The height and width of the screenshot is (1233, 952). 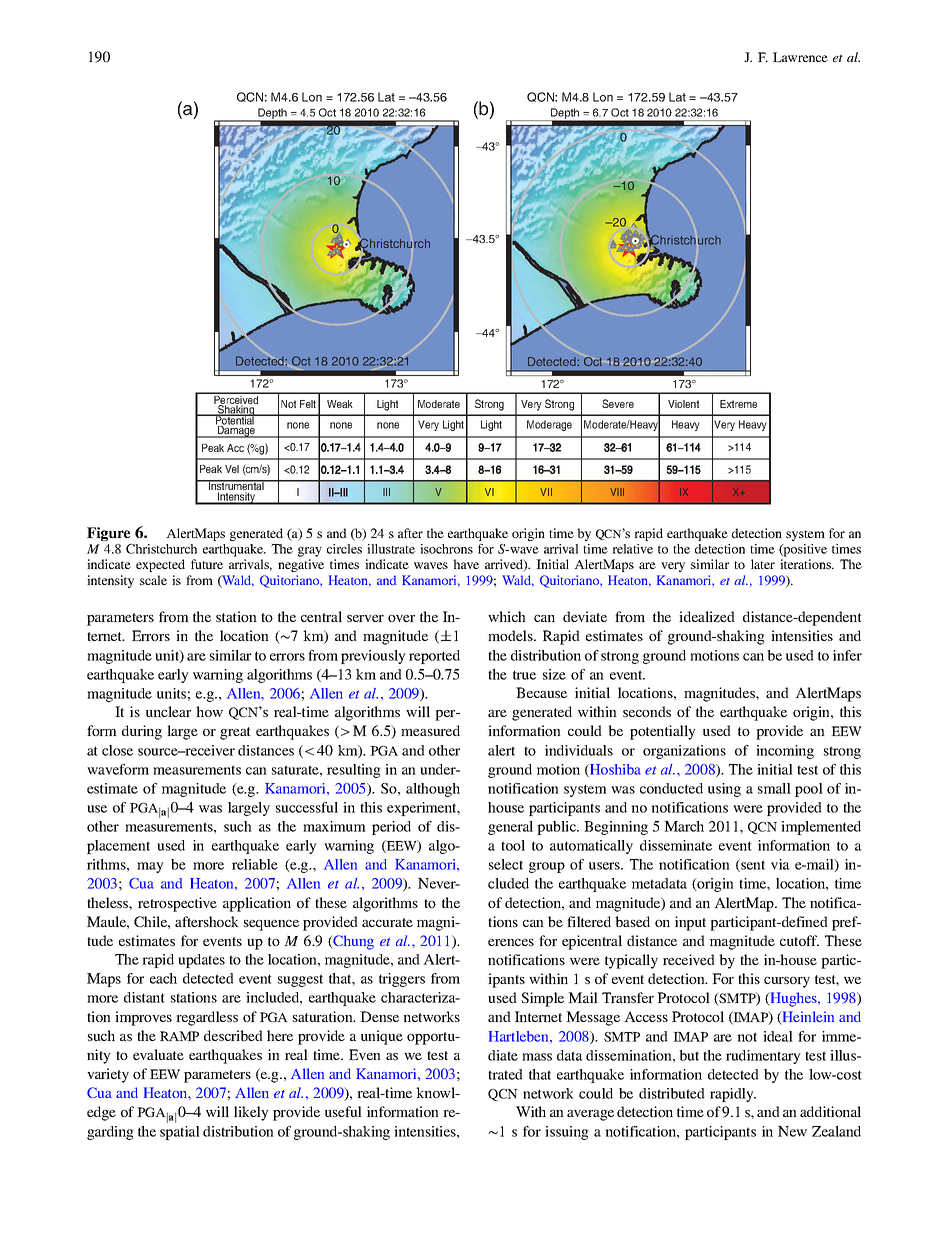 What do you see at coordinates (763, 564) in the screenshot?
I see `later` at bounding box center [763, 564].
